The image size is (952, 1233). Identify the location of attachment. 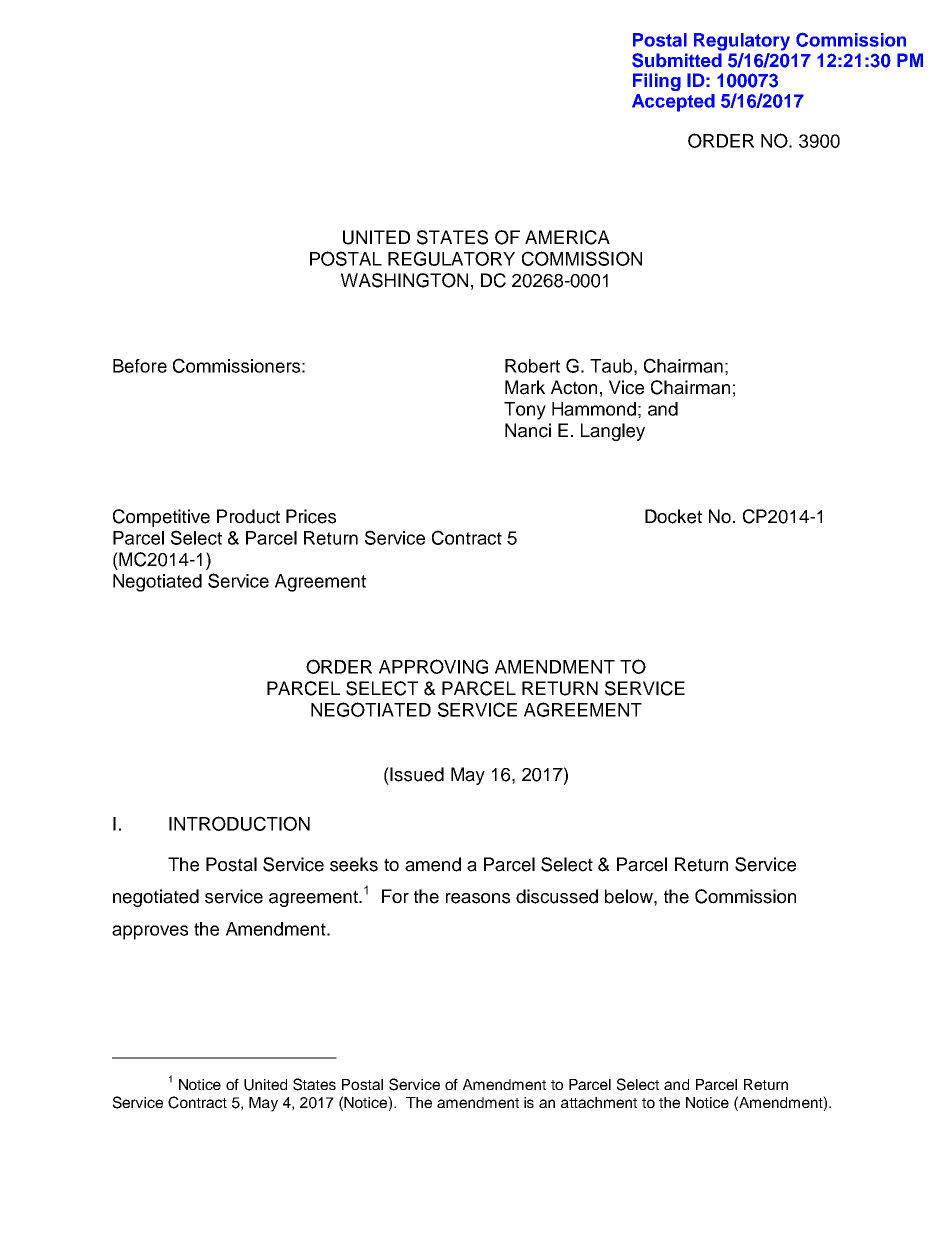
(599, 1102).
